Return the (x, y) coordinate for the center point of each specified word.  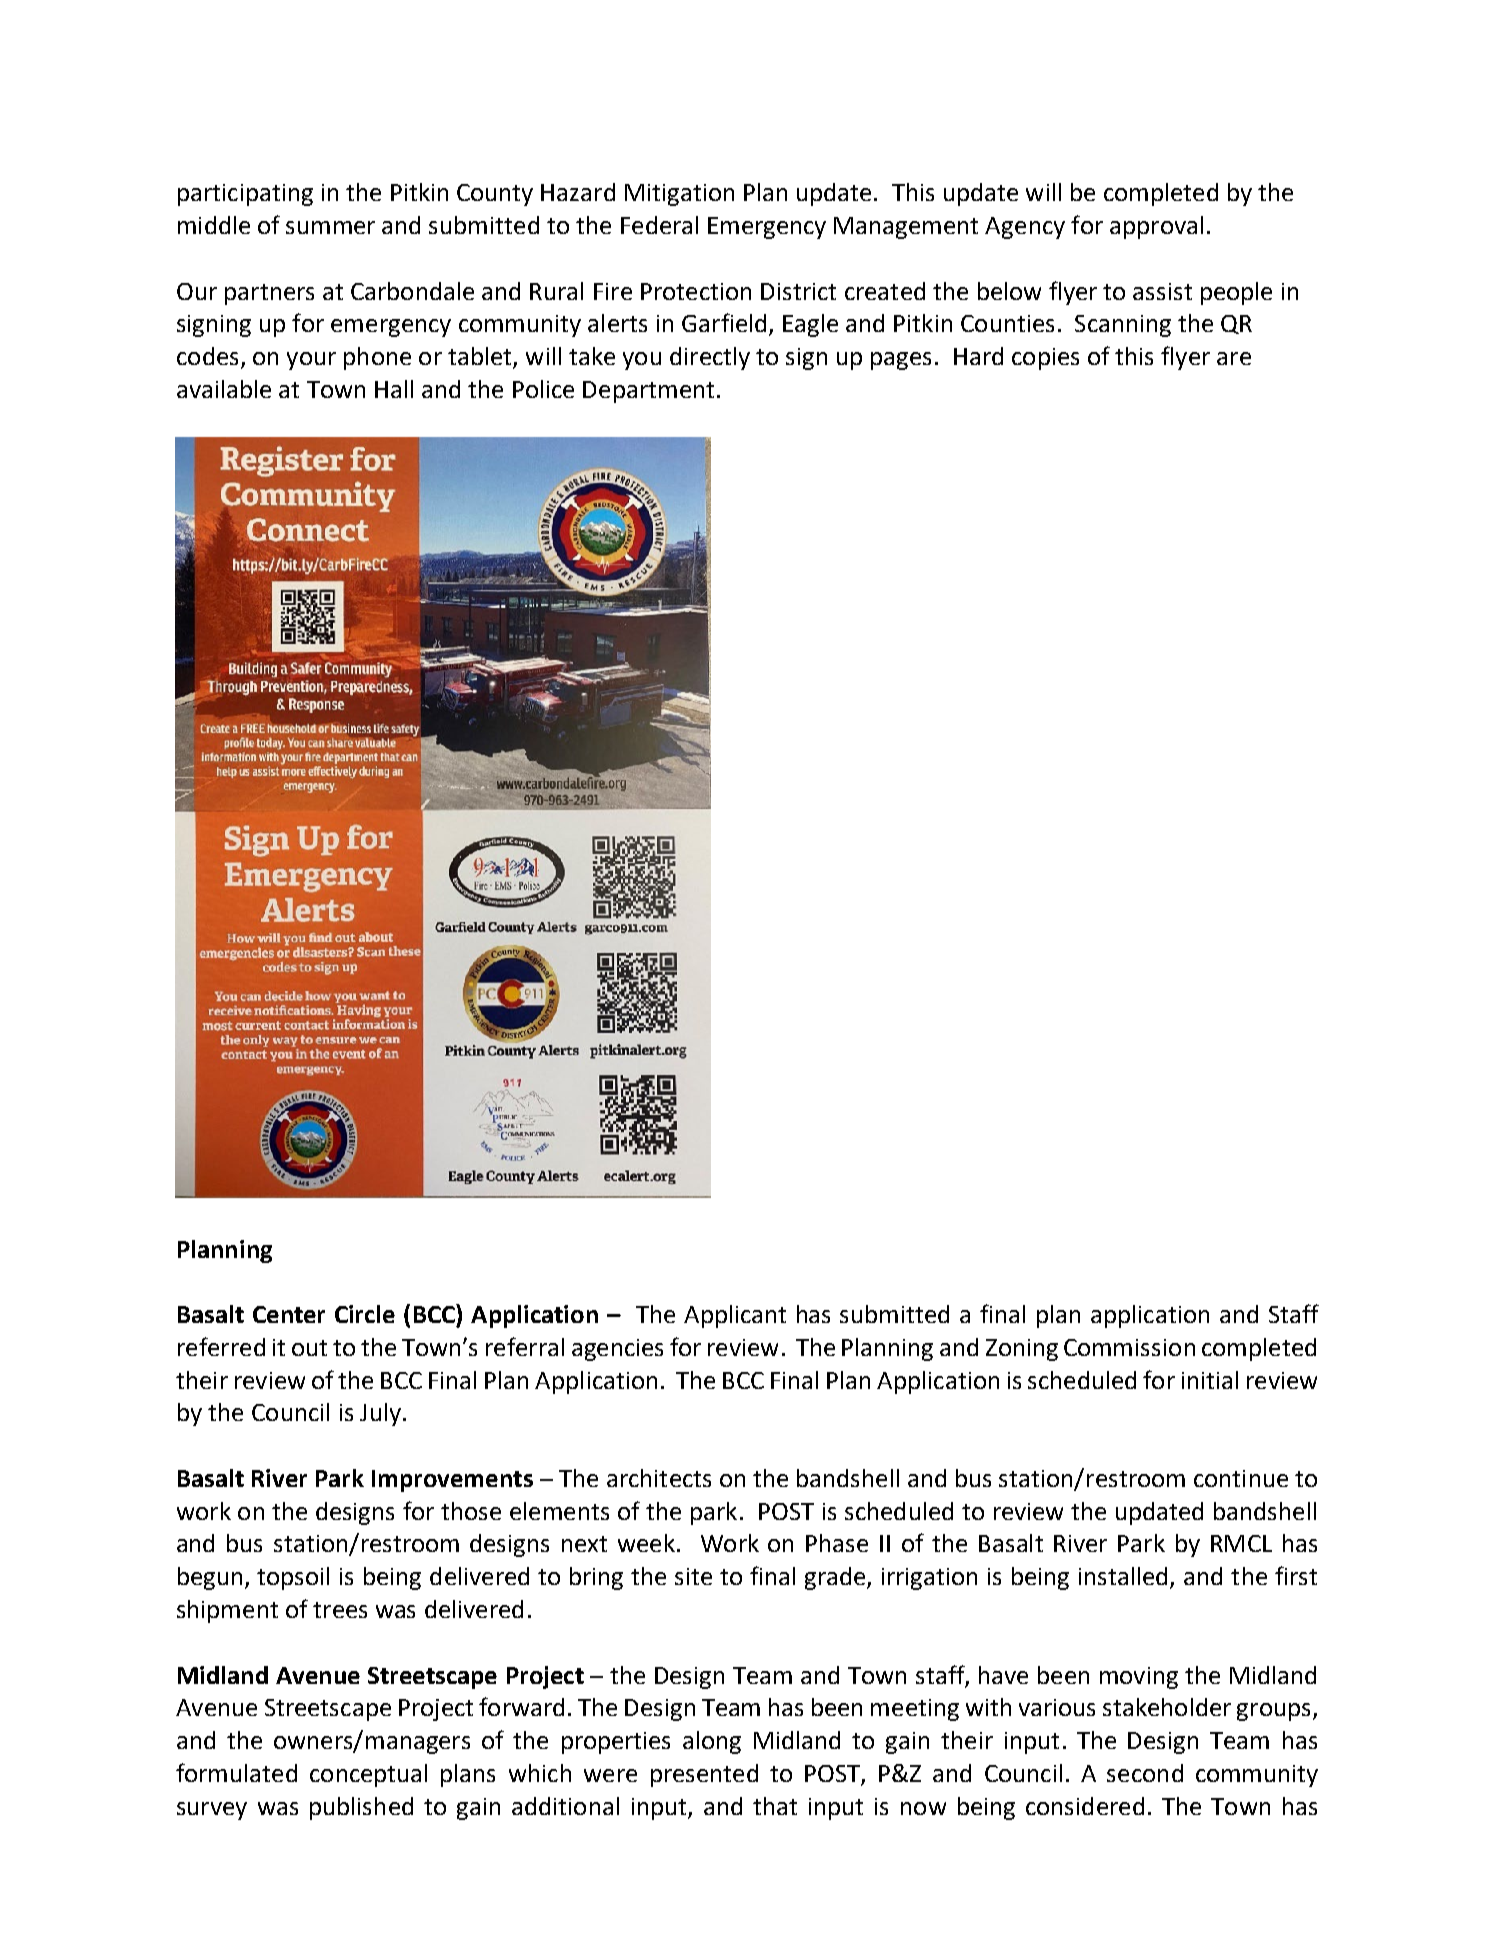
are (1234, 358)
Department (648, 392)
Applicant (735, 1316)
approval (1156, 227)
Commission (1129, 1347)
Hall (394, 389)
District (798, 291)
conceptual (368, 1775)
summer (330, 227)
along (712, 1742)
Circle (365, 1314)
